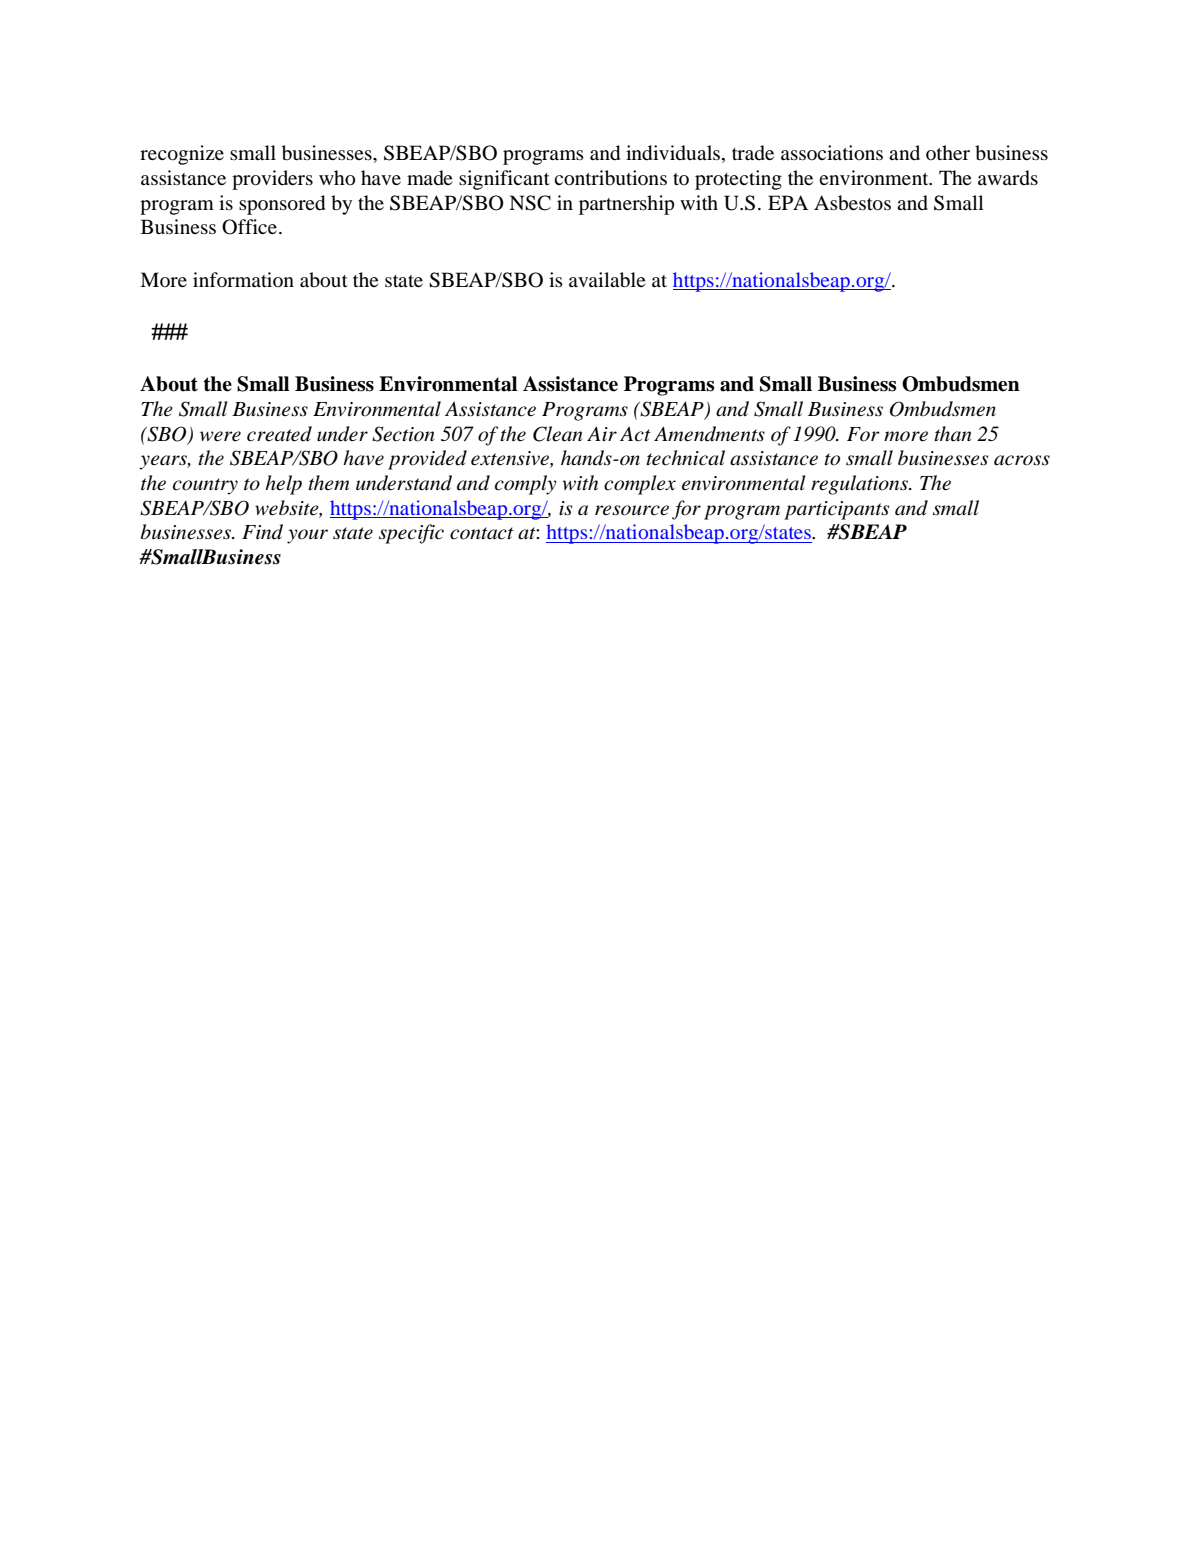  I want to click on other, so click(948, 152).
